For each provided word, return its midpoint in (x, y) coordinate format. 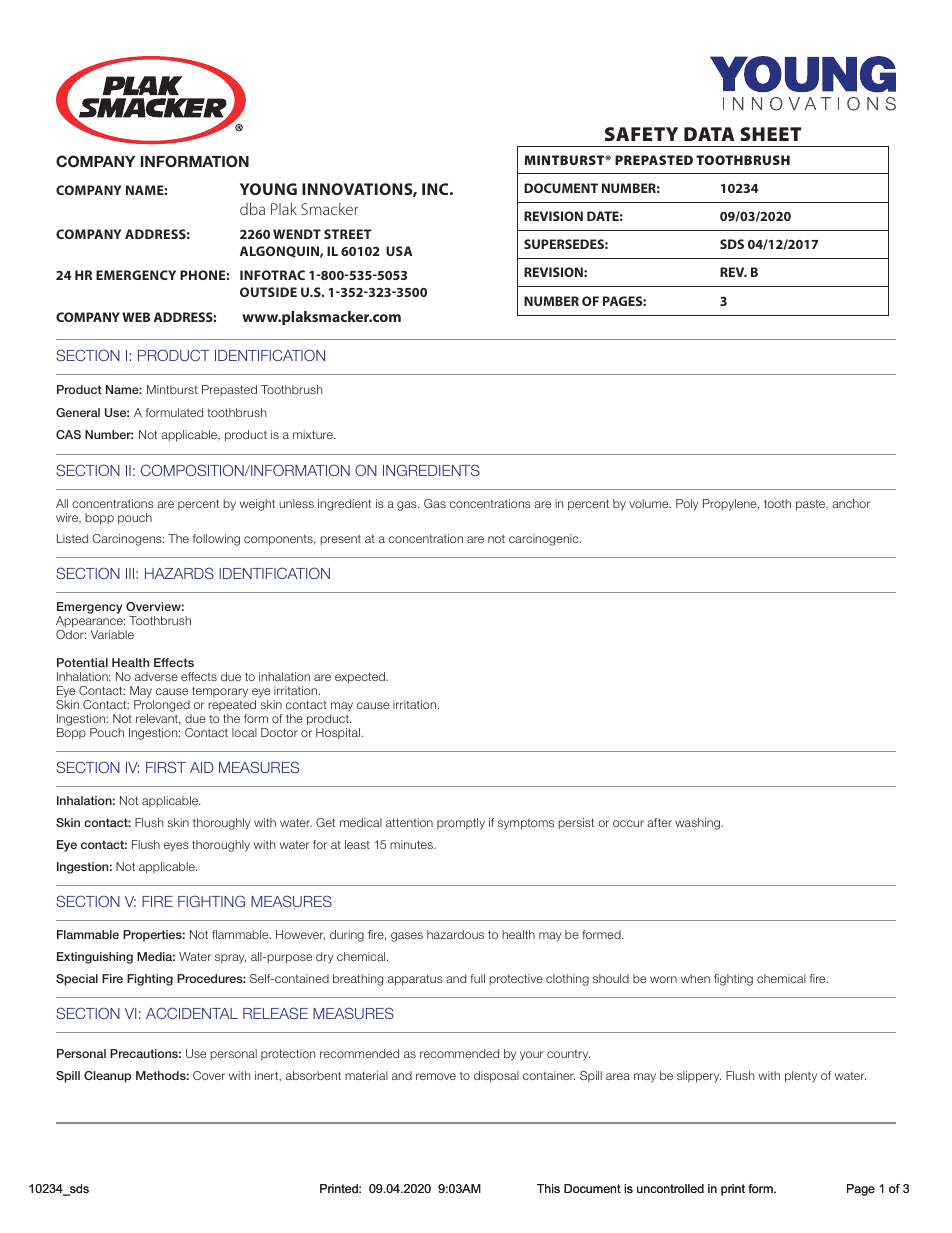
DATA (709, 134)
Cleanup (107, 1077)
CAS (68, 434)
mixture (314, 434)
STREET (347, 234)
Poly (687, 505)
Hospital (339, 733)
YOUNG (268, 189)
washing (698, 824)
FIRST (166, 767)
